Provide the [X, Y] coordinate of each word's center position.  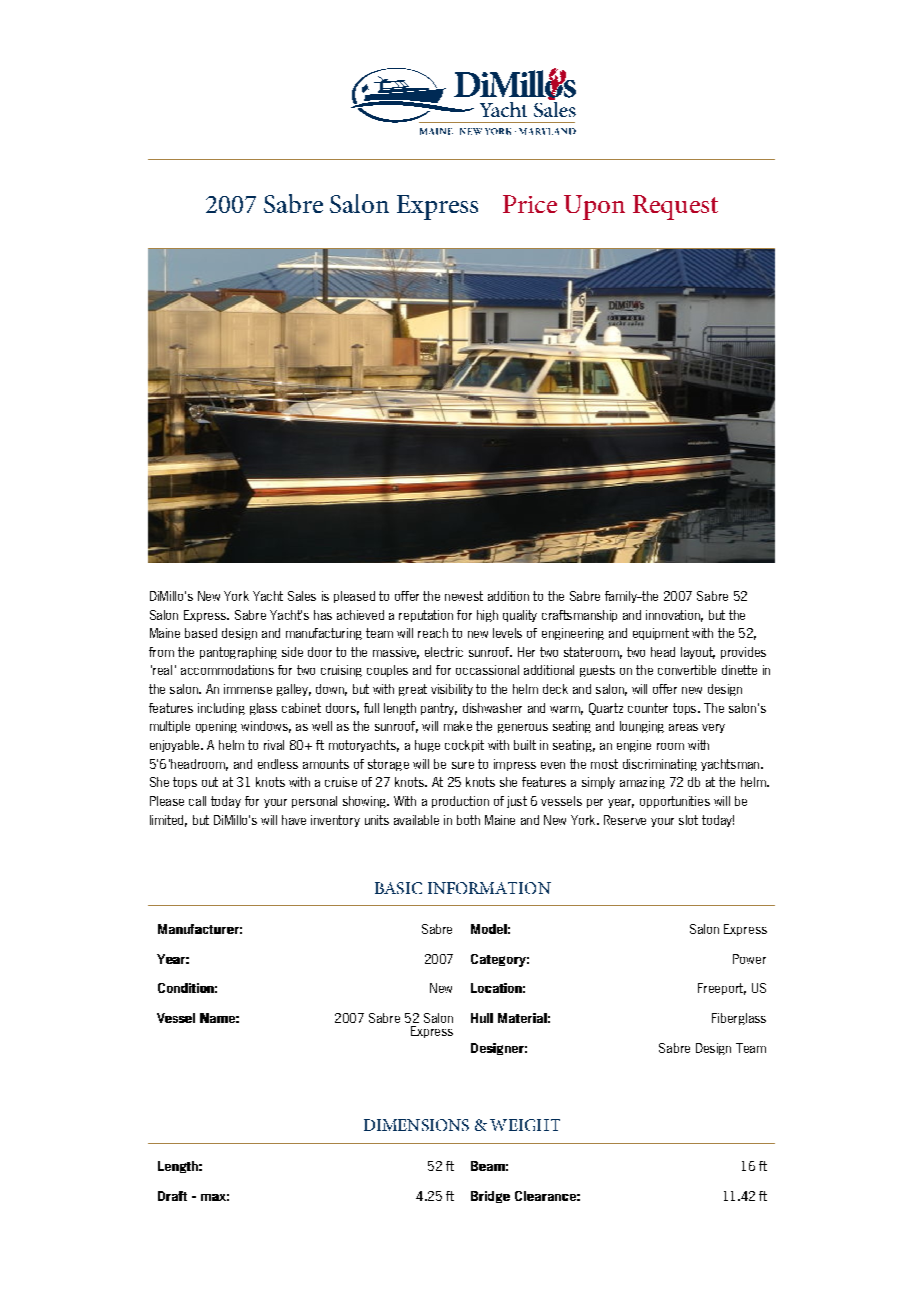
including [221, 709]
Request [675, 207]
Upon [594, 207]
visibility [452, 690]
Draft [172, 1196]
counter [648, 708]
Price [530, 204]
